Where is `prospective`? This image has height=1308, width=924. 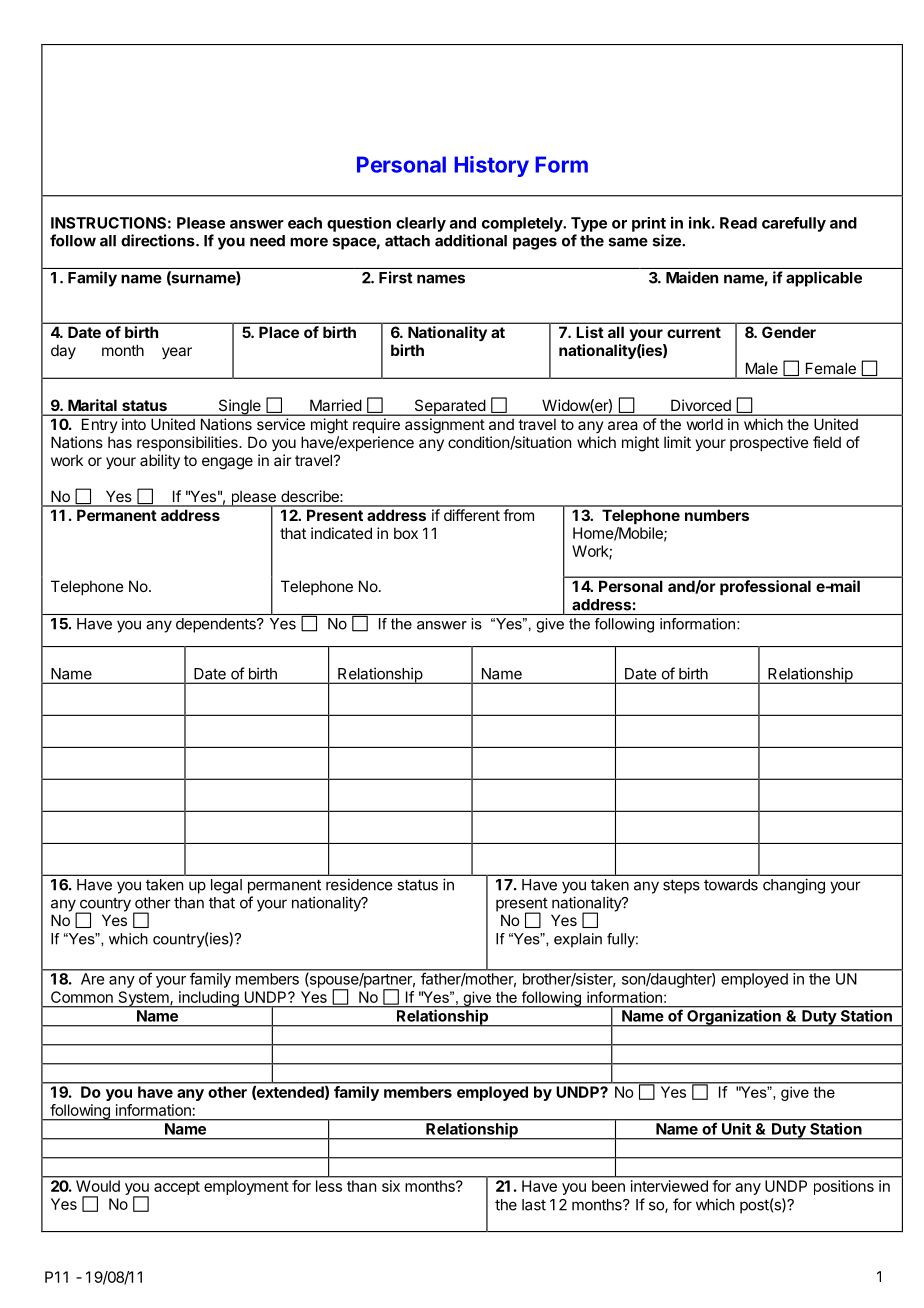
prospective is located at coordinates (769, 443).
